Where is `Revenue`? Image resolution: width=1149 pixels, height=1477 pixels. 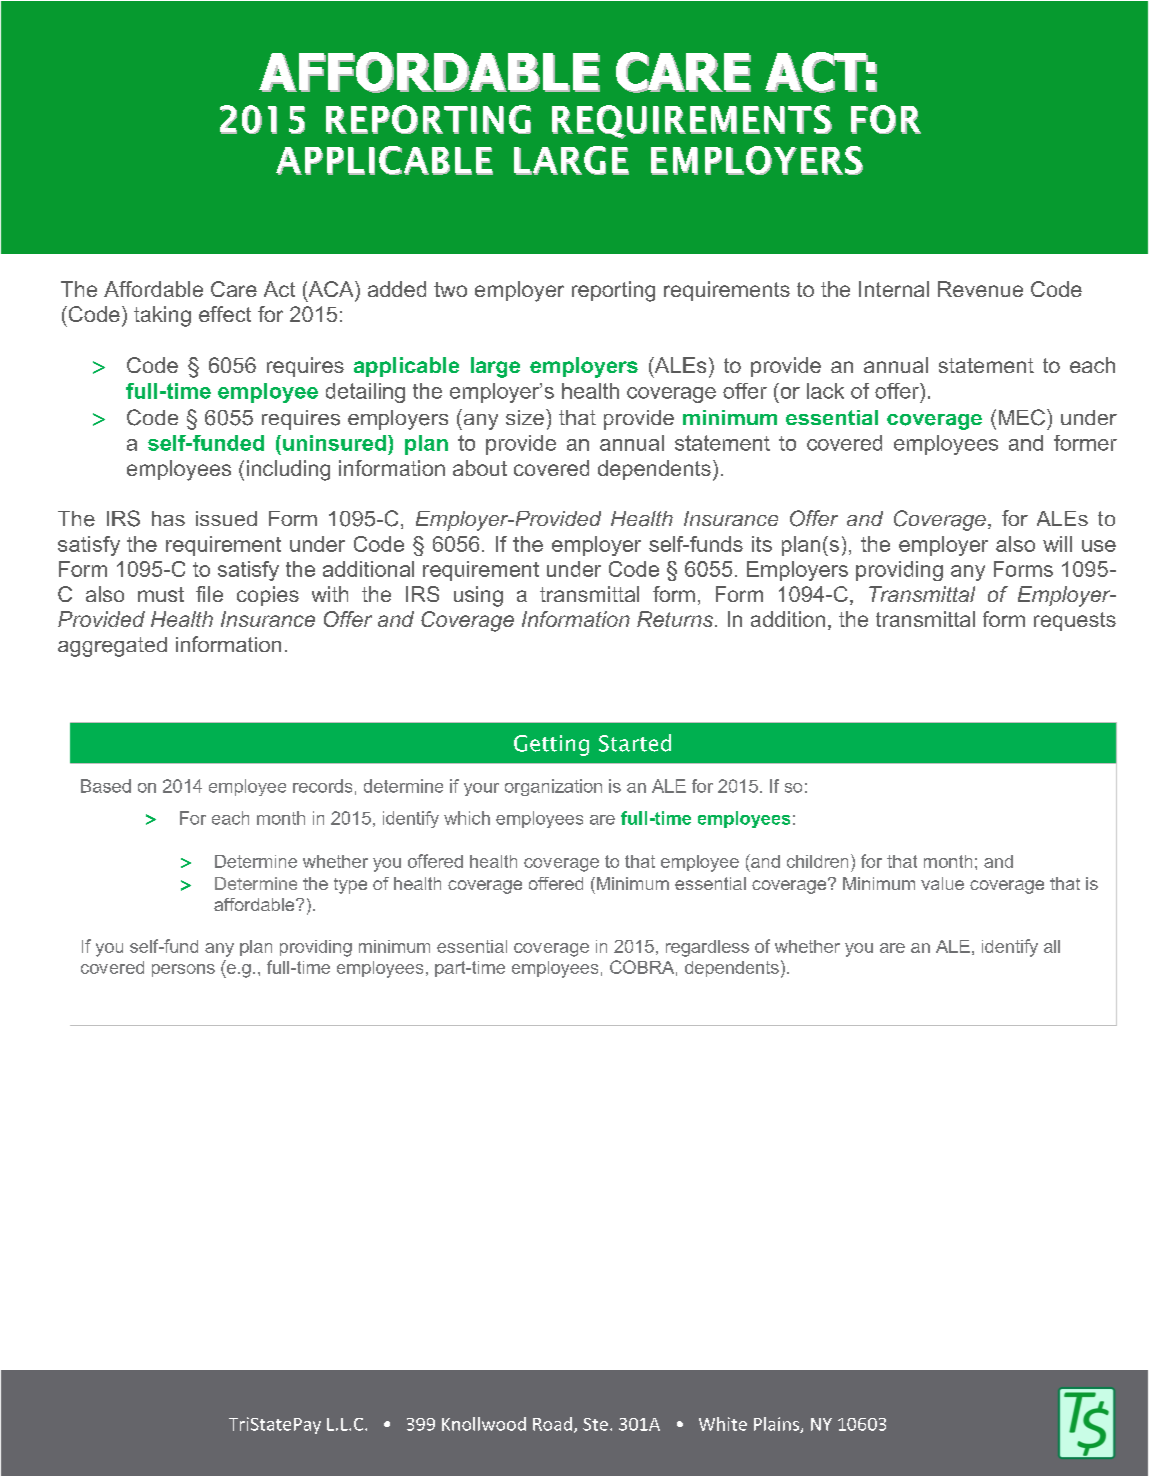 Revenue is located at coordinates (980, 289).
